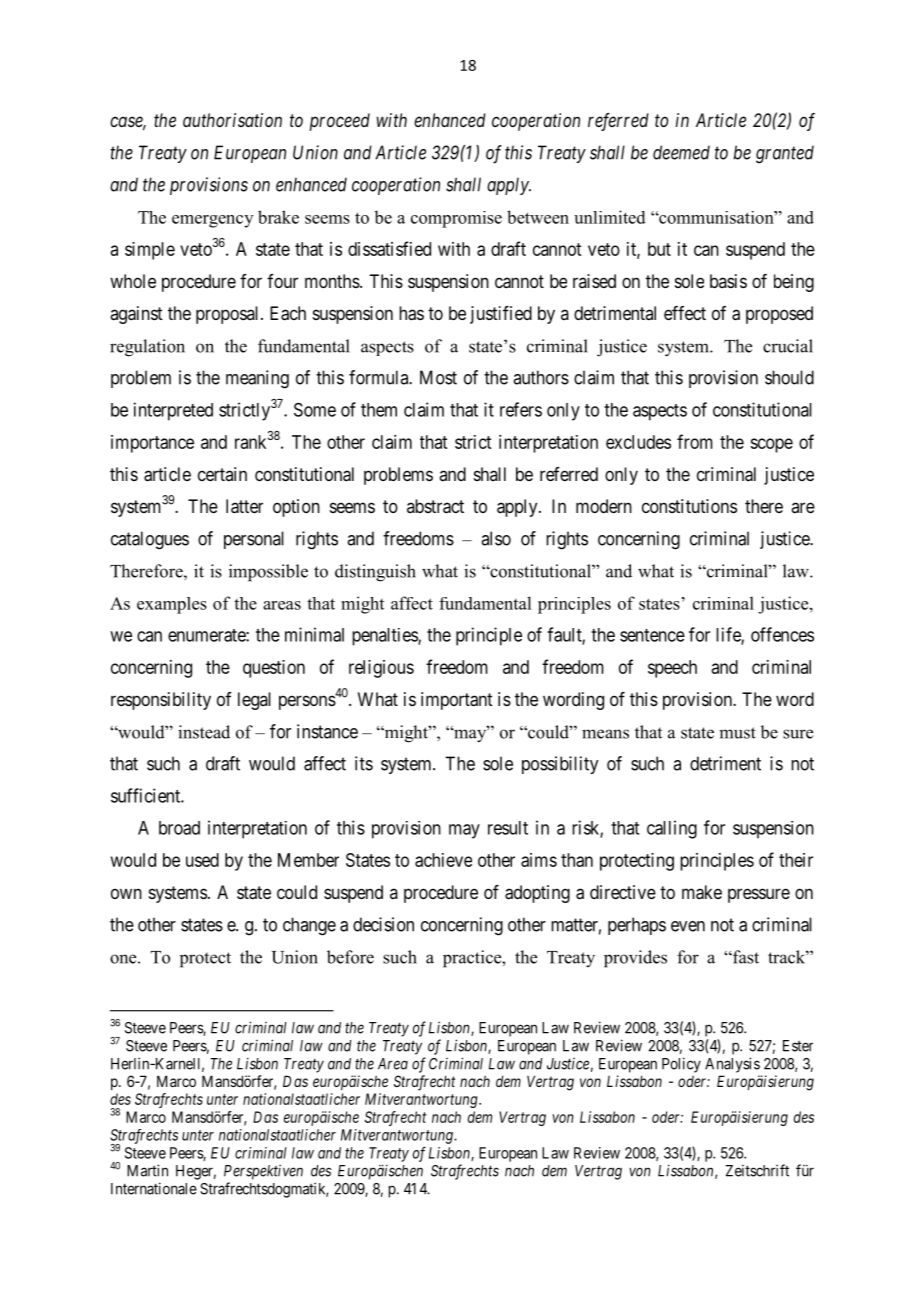  Describe the element at coordinates (681, 152) in the screenshot. I see `deemed` at that location.
